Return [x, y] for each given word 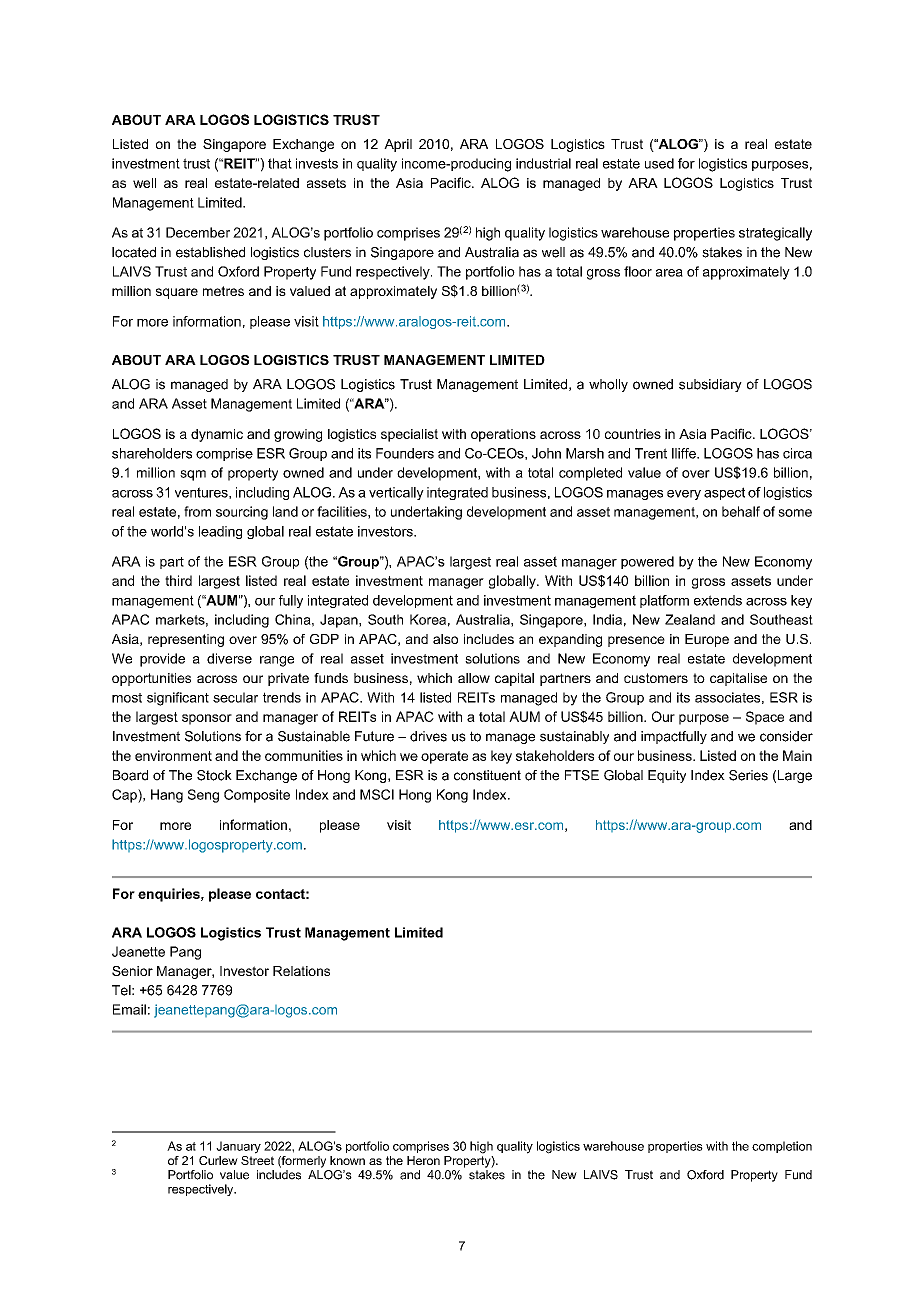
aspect [724, 493]
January [238, 1147]
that [280, 163]
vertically [396, 493]
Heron [423, 1160]
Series [748, 775]
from [197, 511]
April [398, 145]
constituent [487, 775]
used [659, 163]
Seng [203, 796]
